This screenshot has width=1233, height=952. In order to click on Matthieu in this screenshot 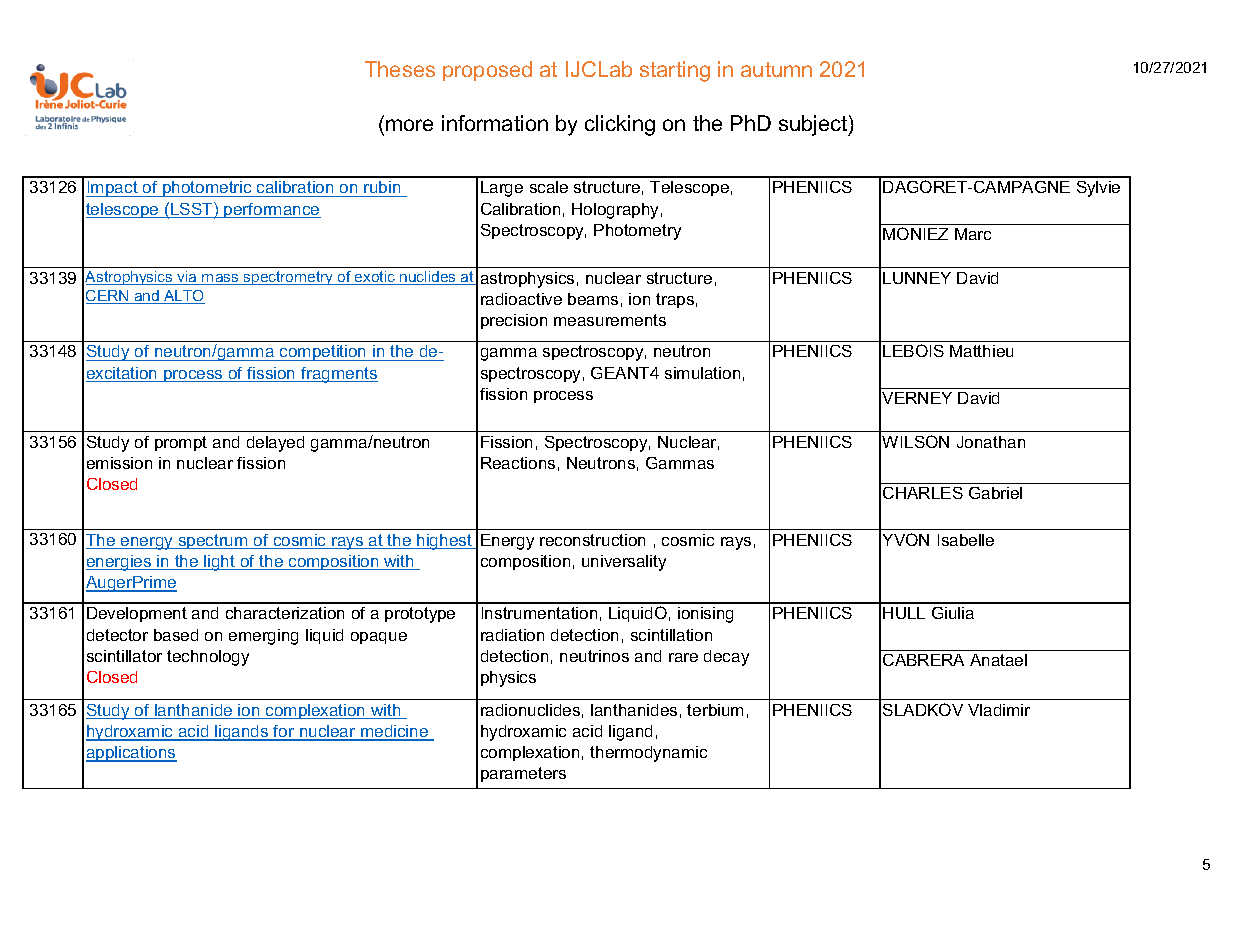, I will do `click(981, 351)`.
